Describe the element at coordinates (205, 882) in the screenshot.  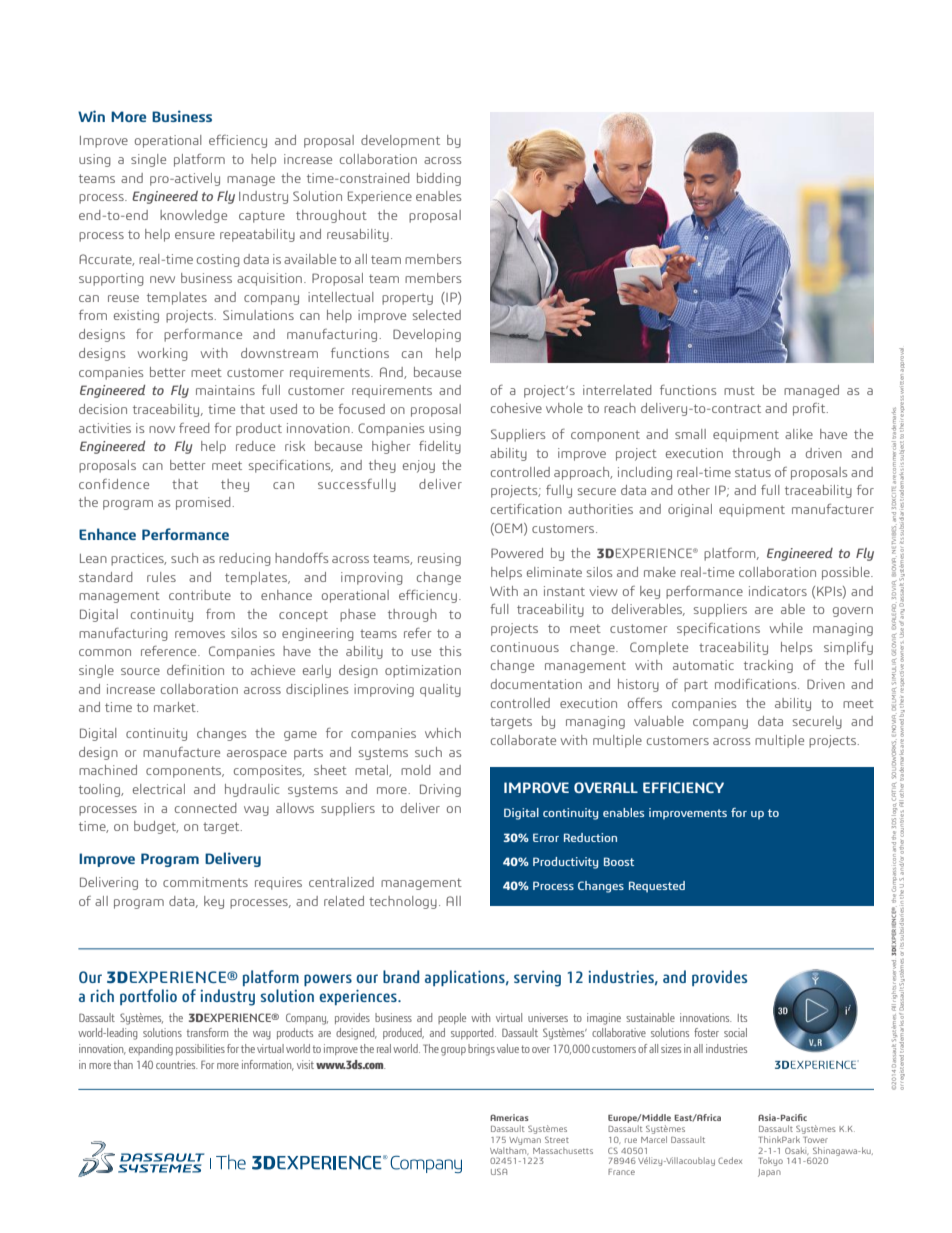
I see `commitments` at that location.
